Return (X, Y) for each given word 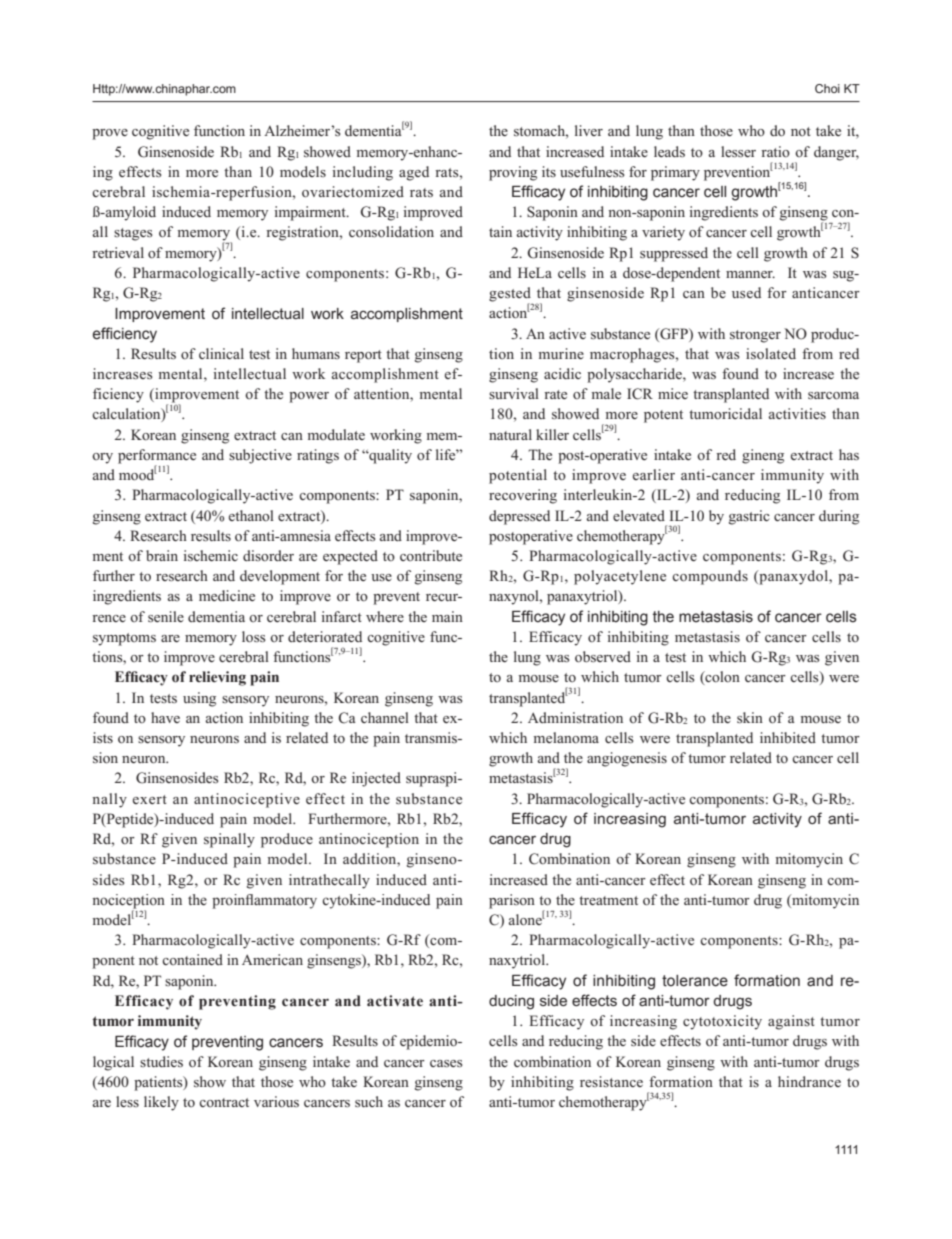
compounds (710, 577)
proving (513, 173)
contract (224, 1102)
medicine (227, 595)
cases (446, 1063)
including (363, 173)
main (447, 616)
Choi (827, 88)
